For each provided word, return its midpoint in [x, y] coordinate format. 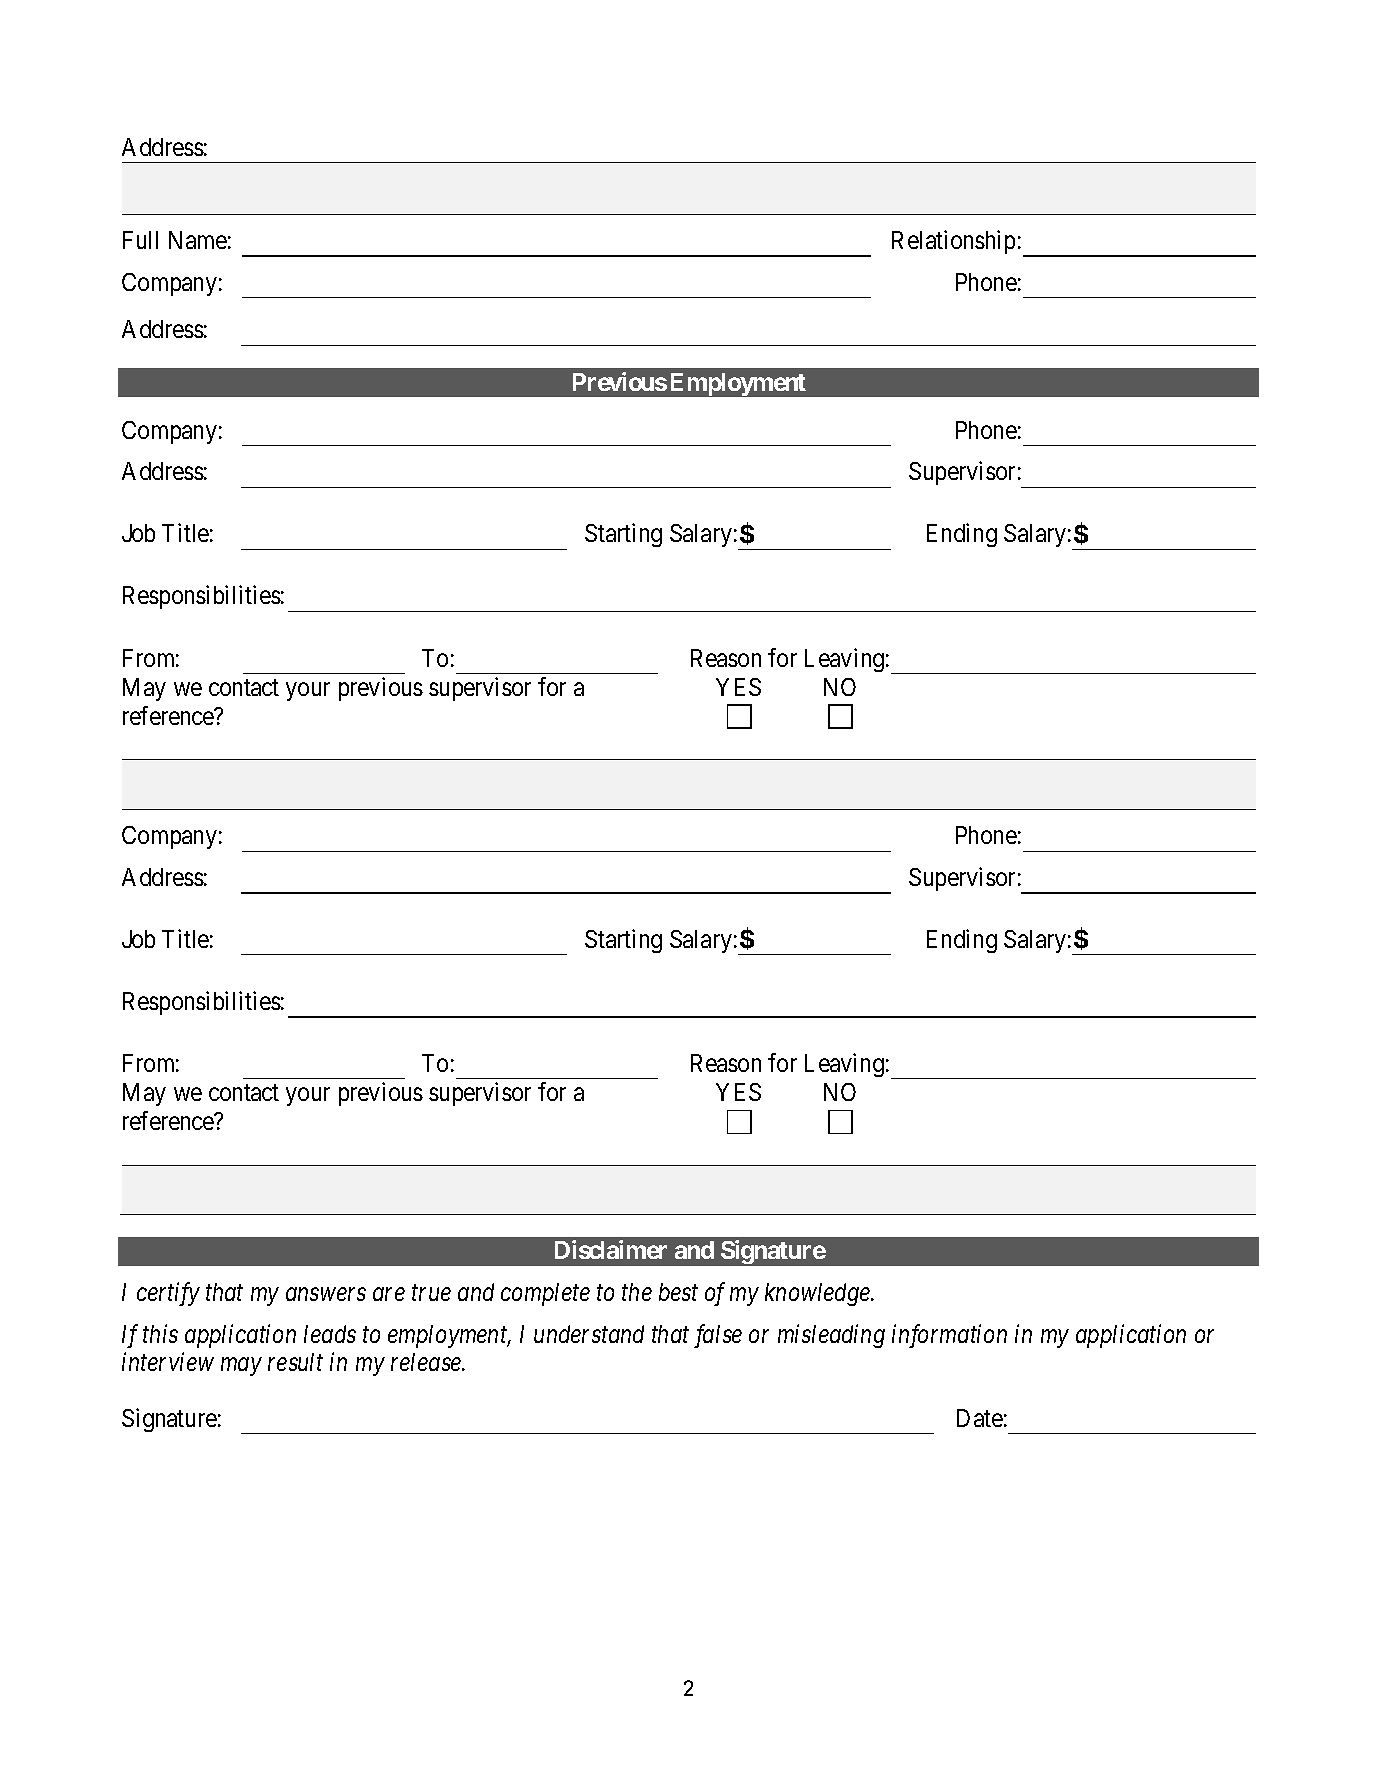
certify [168, 1294]
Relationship [953, 242]
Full [140, 240]
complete [545, 1294]
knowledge [818, 1294]
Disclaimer [611, 1249]
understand [589, 1334]
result [295, 1362]
